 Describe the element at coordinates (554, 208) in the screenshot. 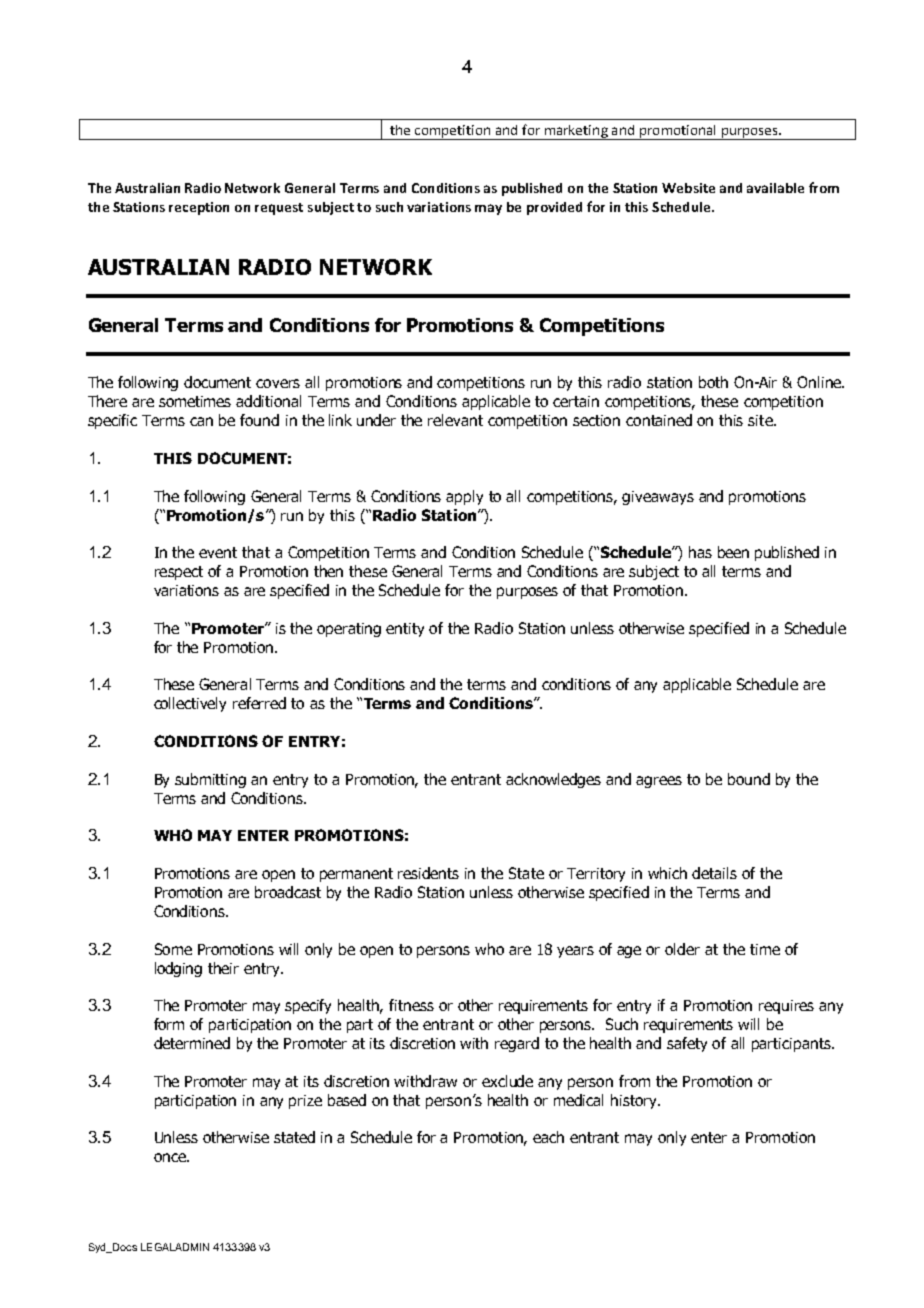

I see `provided` at that location.
